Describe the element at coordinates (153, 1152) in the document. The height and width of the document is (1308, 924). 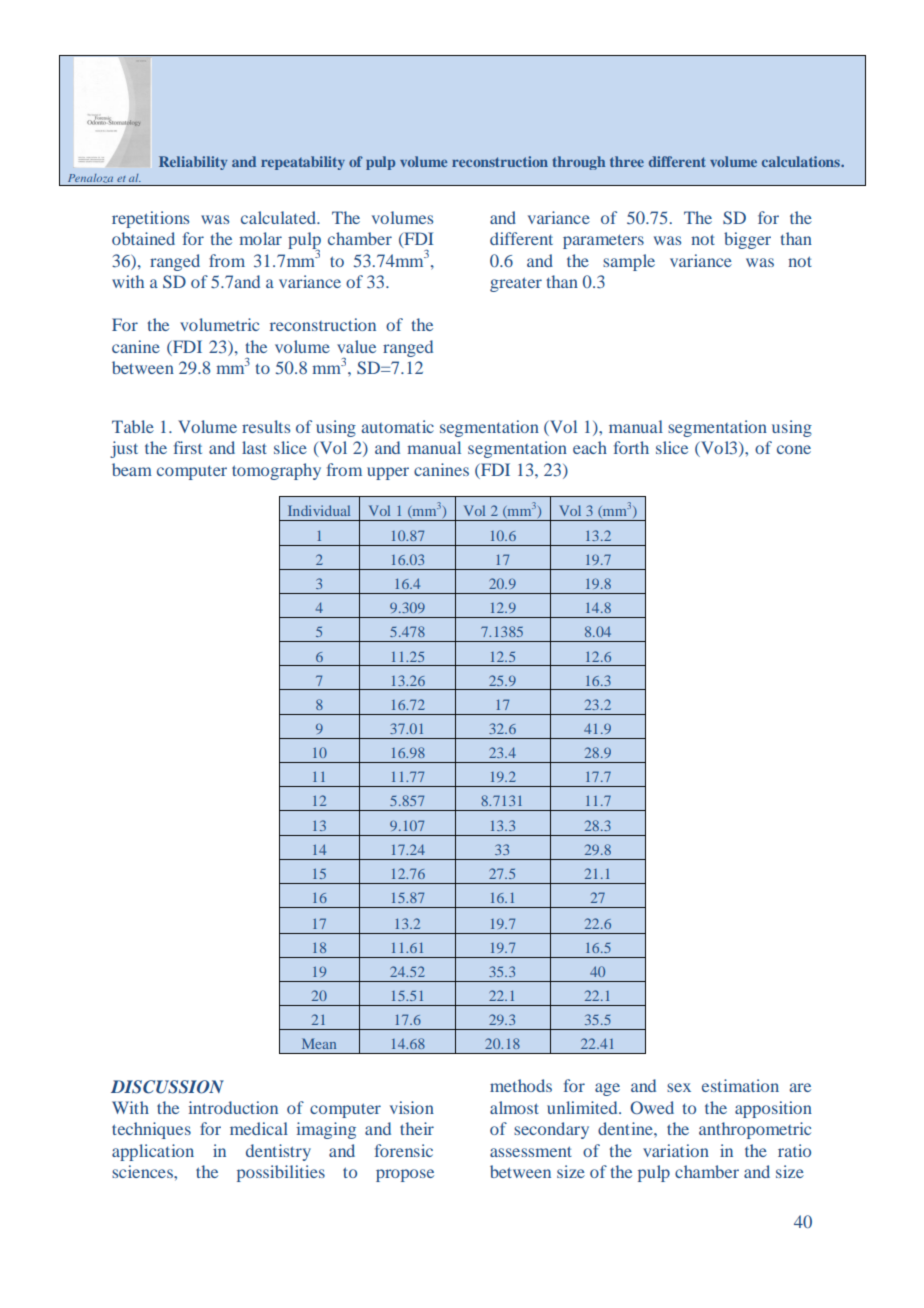
I see `application` at that location.
